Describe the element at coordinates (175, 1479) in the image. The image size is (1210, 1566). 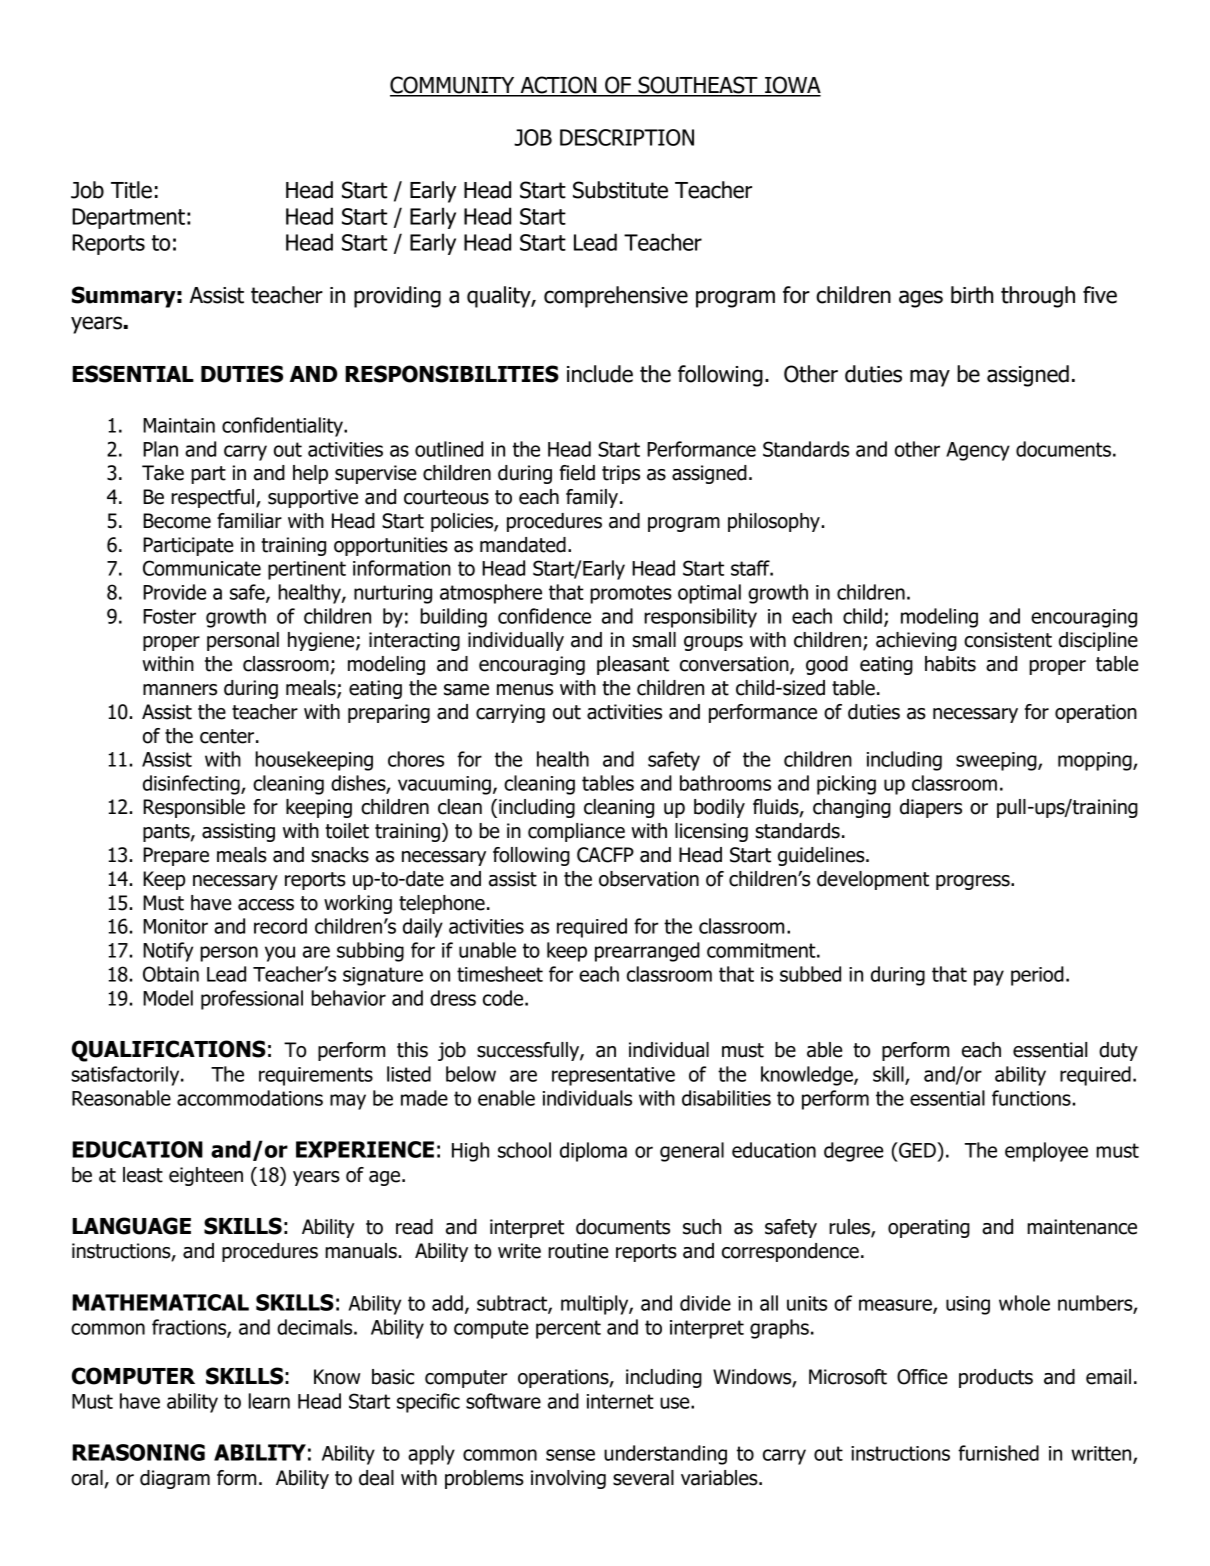
I see `diagram` at that location.
